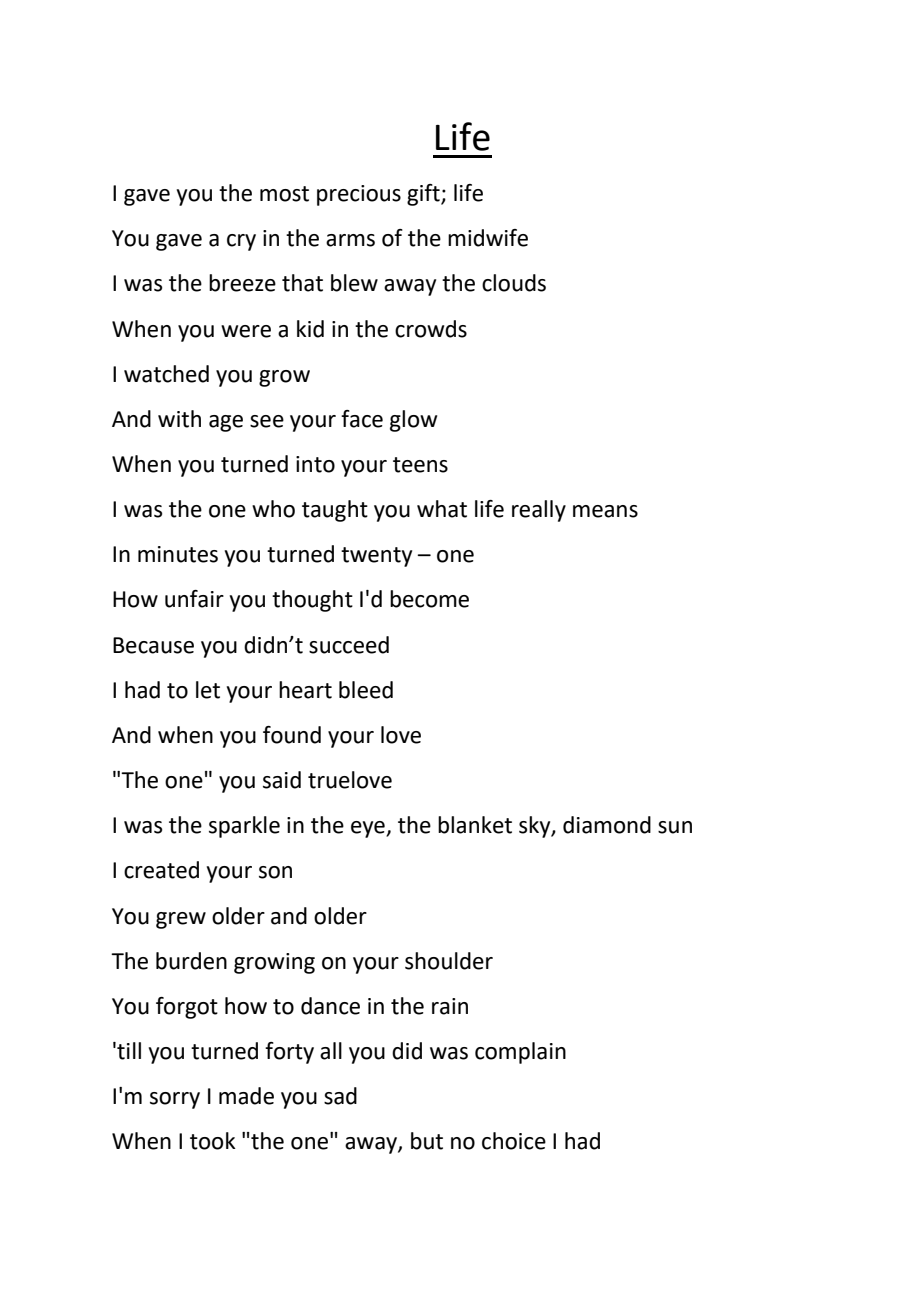 This image has height=1308, width=924. Describe the element at coordinates (514, 1141) in the image. I see `choice` at that location.
